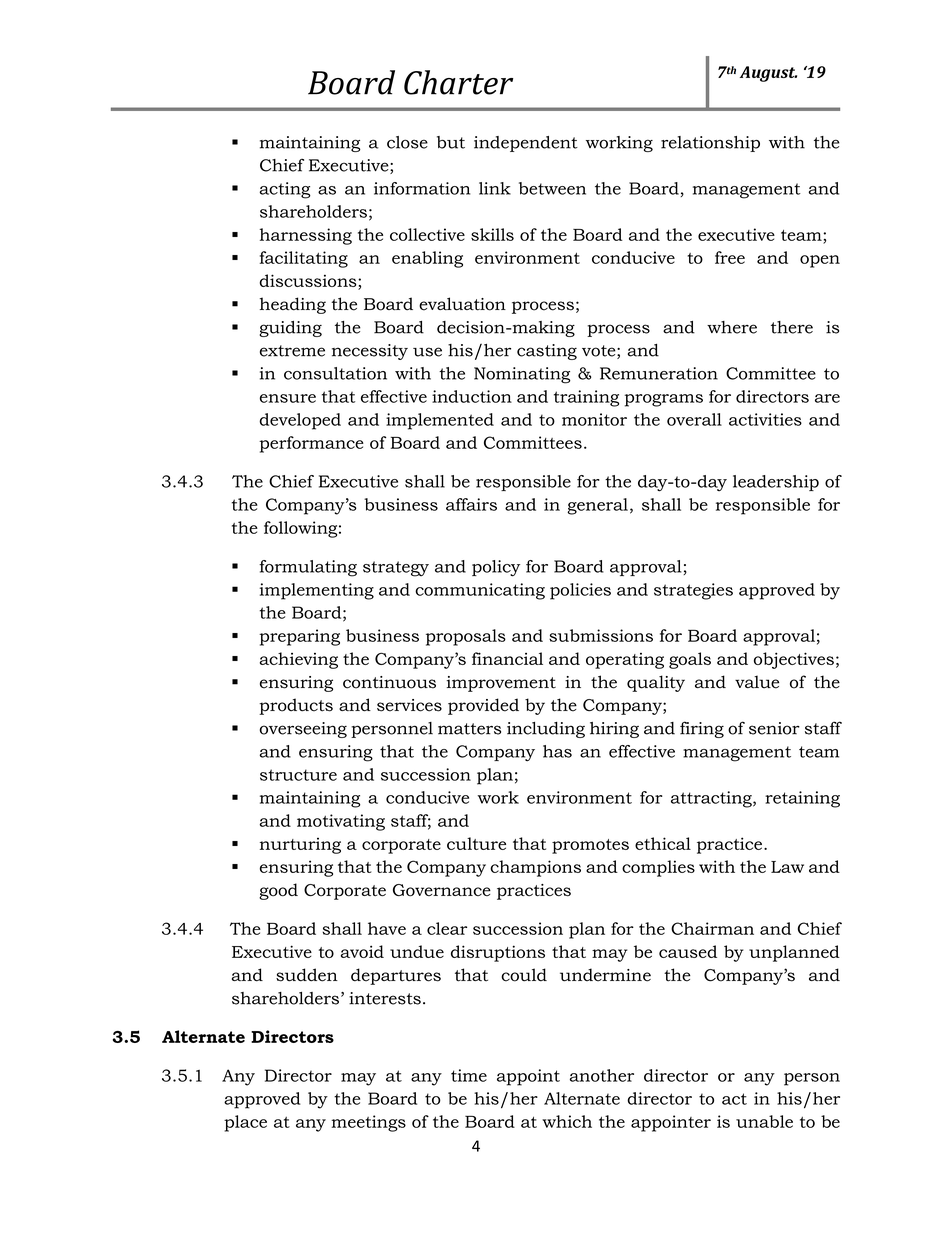 The image size is (952, 1233). What do you see at coordinates (732, 327) in the screenshot?
I see `where` at bounding box center [732, 327].
